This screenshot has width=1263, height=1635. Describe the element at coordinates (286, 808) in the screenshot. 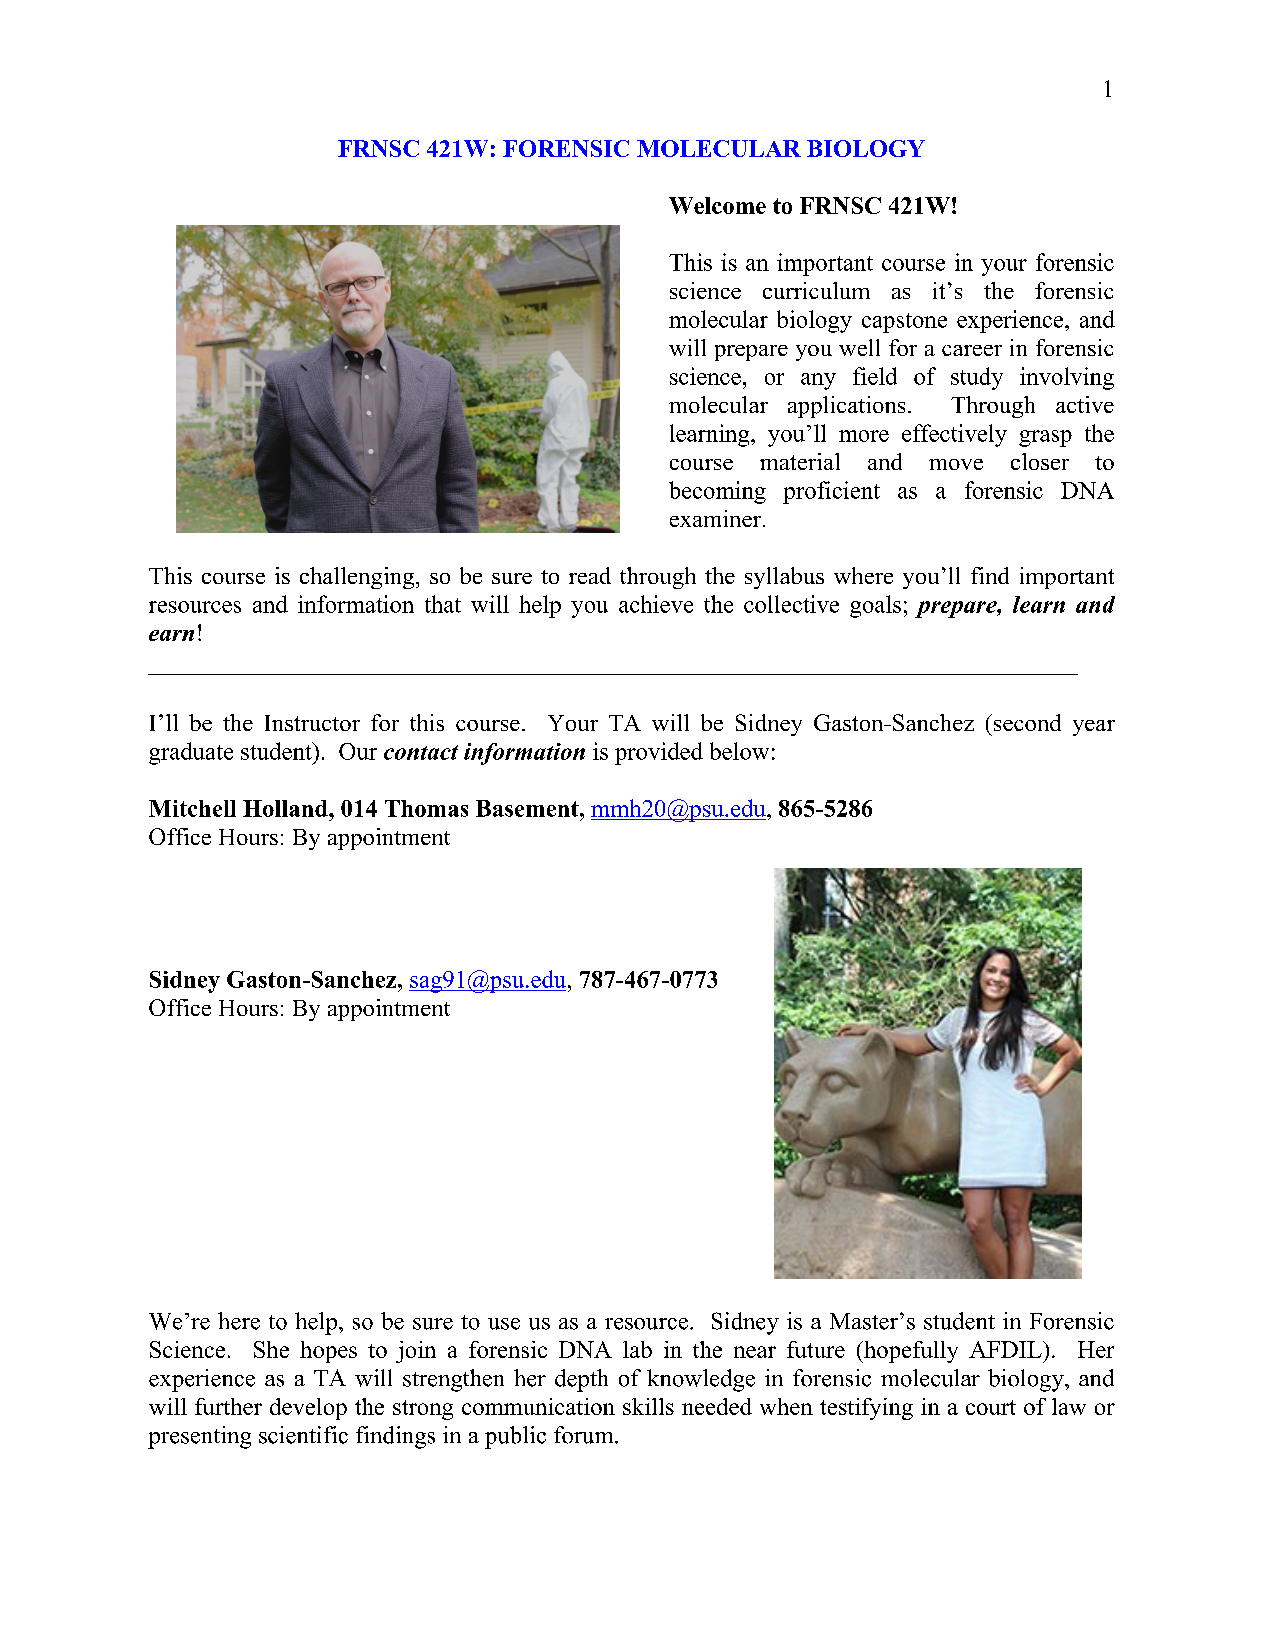

I see `Holland` at that location.
